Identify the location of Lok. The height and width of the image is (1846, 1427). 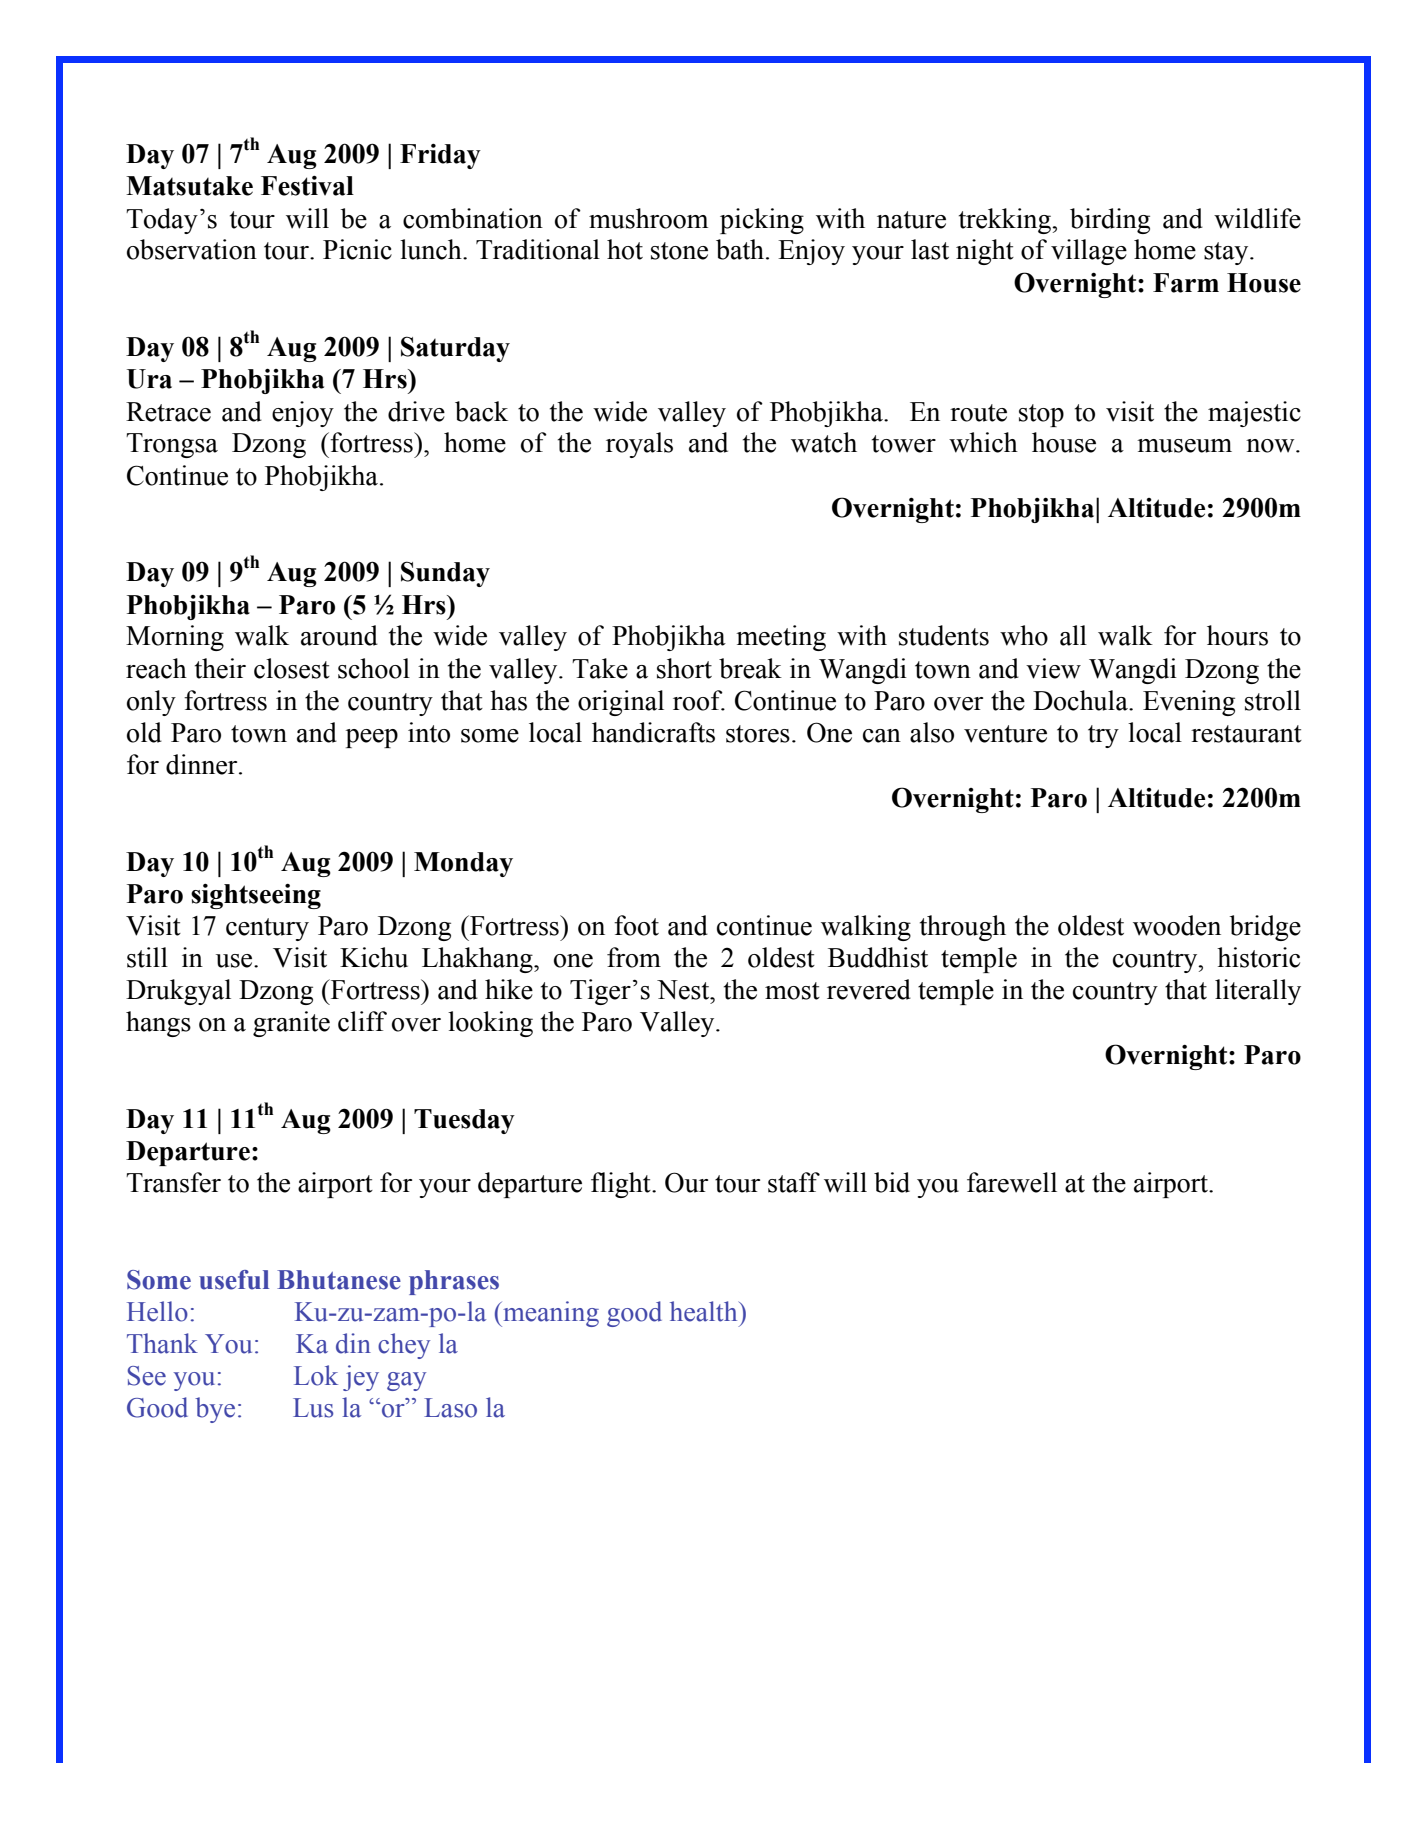
(316, 1375).
